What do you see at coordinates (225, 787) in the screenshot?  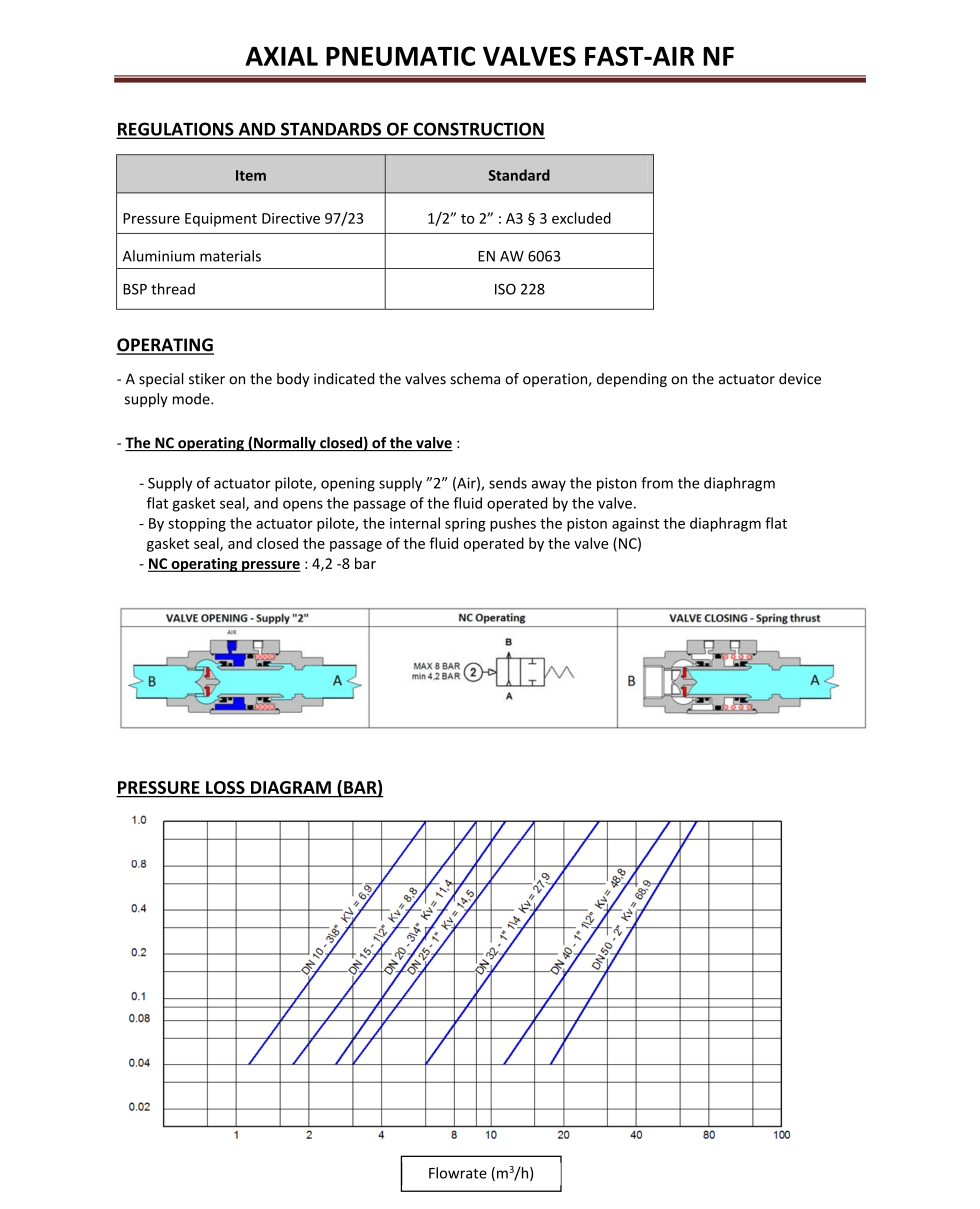 I see `LOSS` at bounding box center [225, 787].
